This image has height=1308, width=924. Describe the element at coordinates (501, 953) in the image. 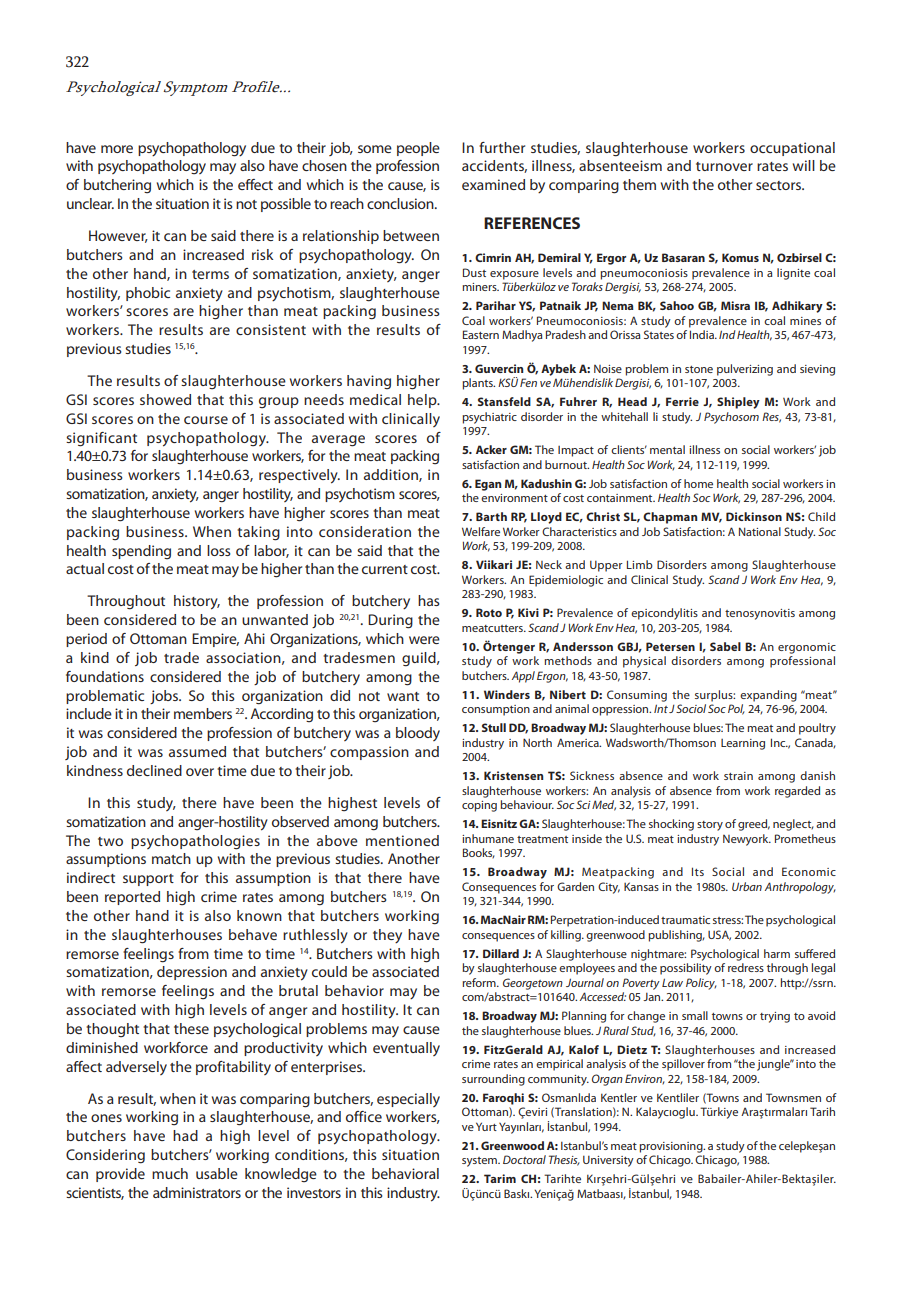

I see `Dillard` at that location.
